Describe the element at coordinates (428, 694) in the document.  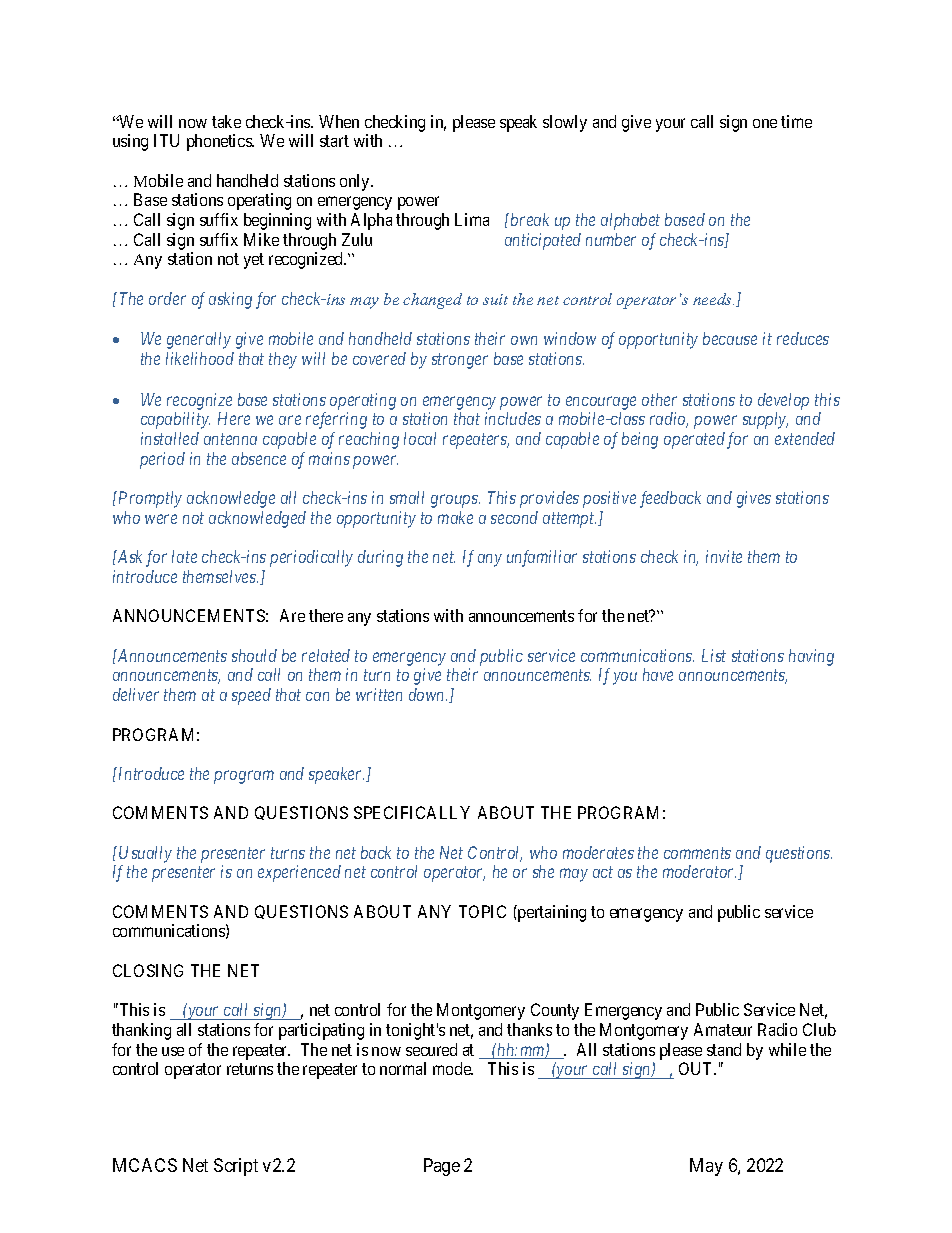
I see `down` at that location.
